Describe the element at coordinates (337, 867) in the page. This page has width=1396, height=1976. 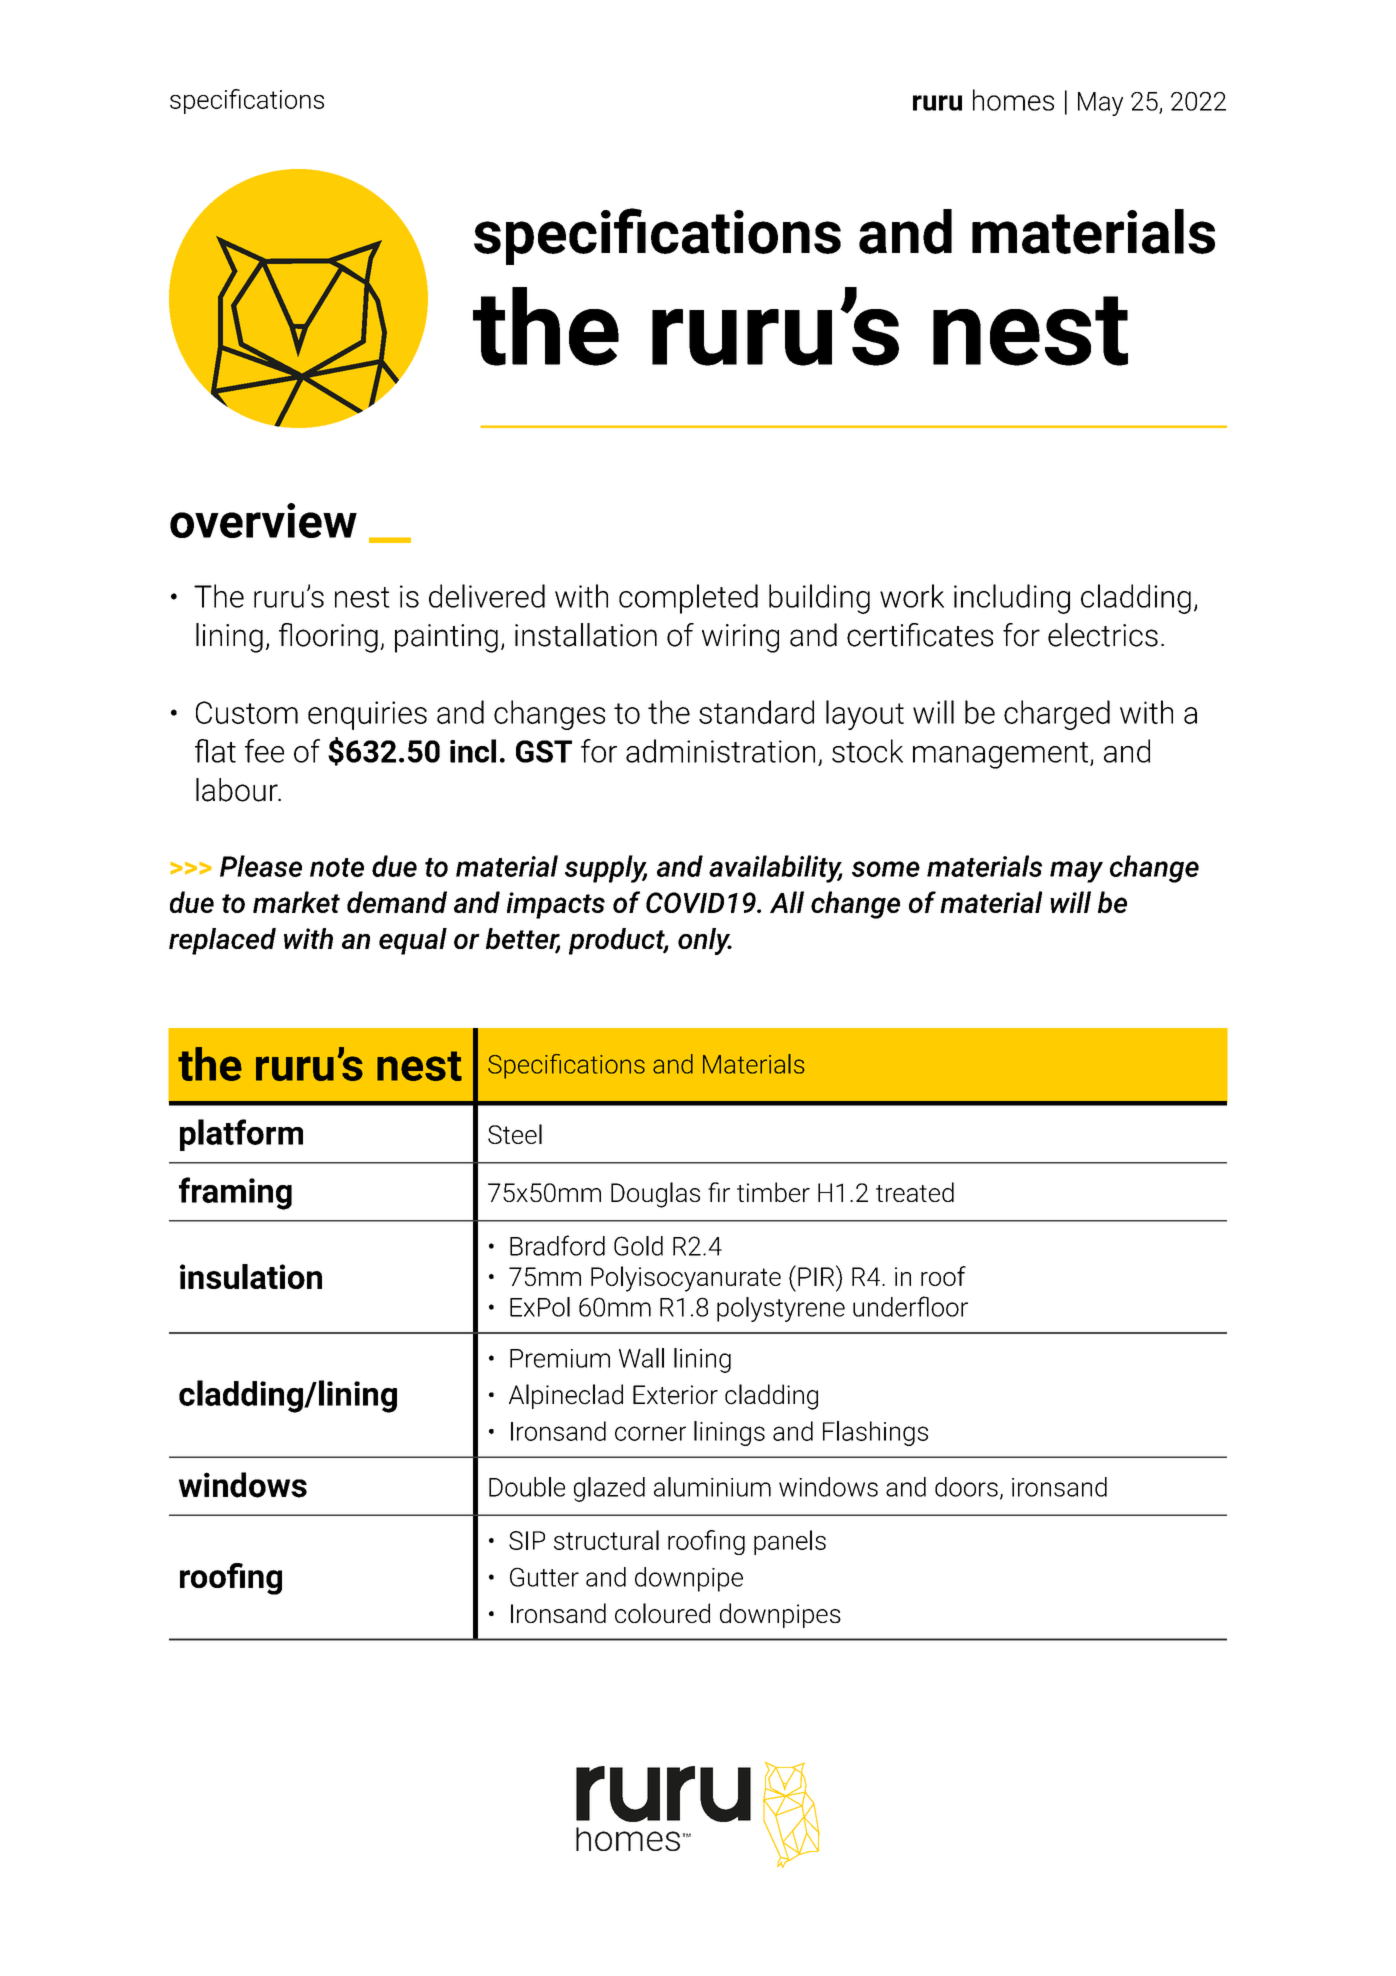
I see `note` at that location.
